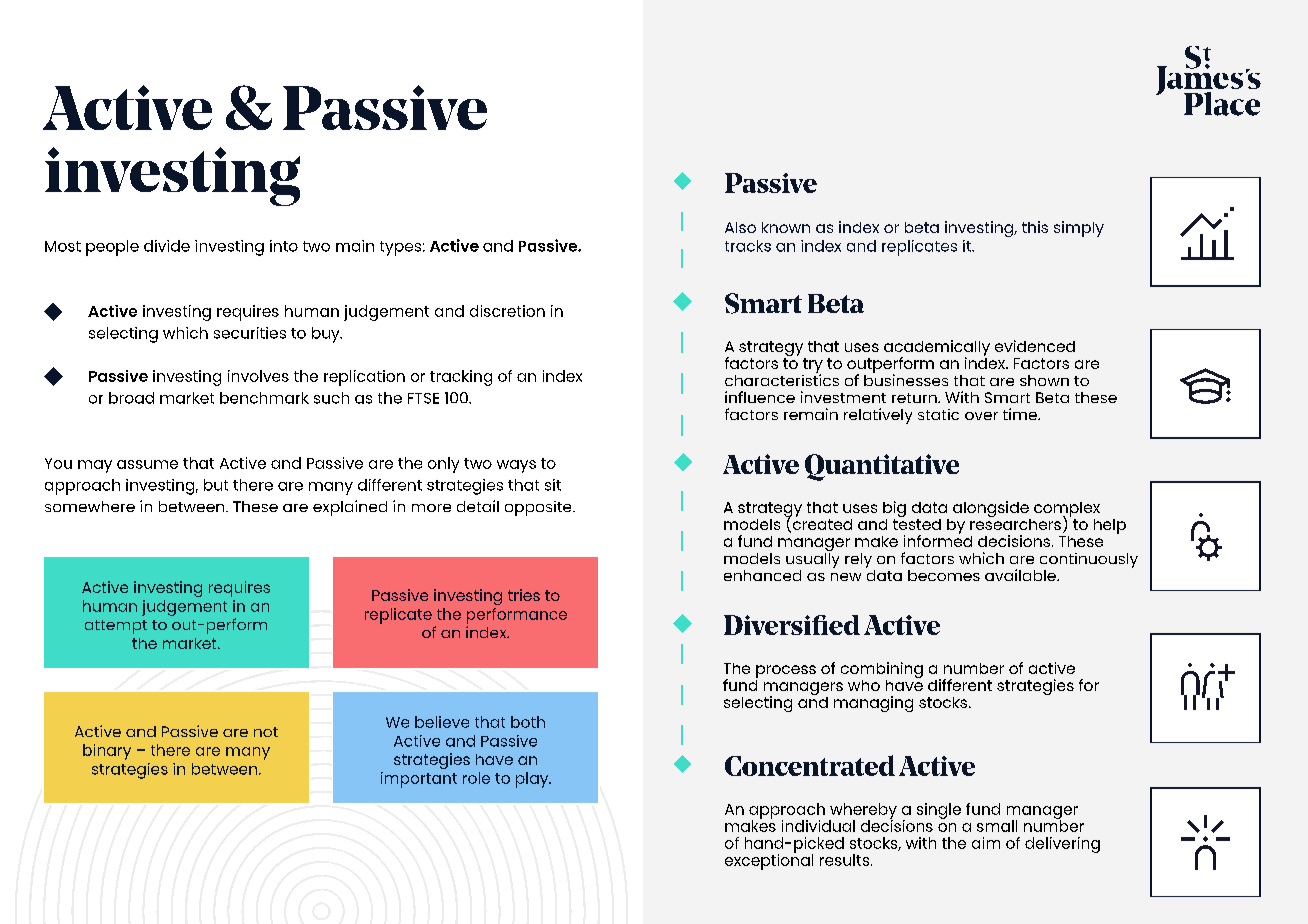  I want to click on ways, so click(516, 466).
